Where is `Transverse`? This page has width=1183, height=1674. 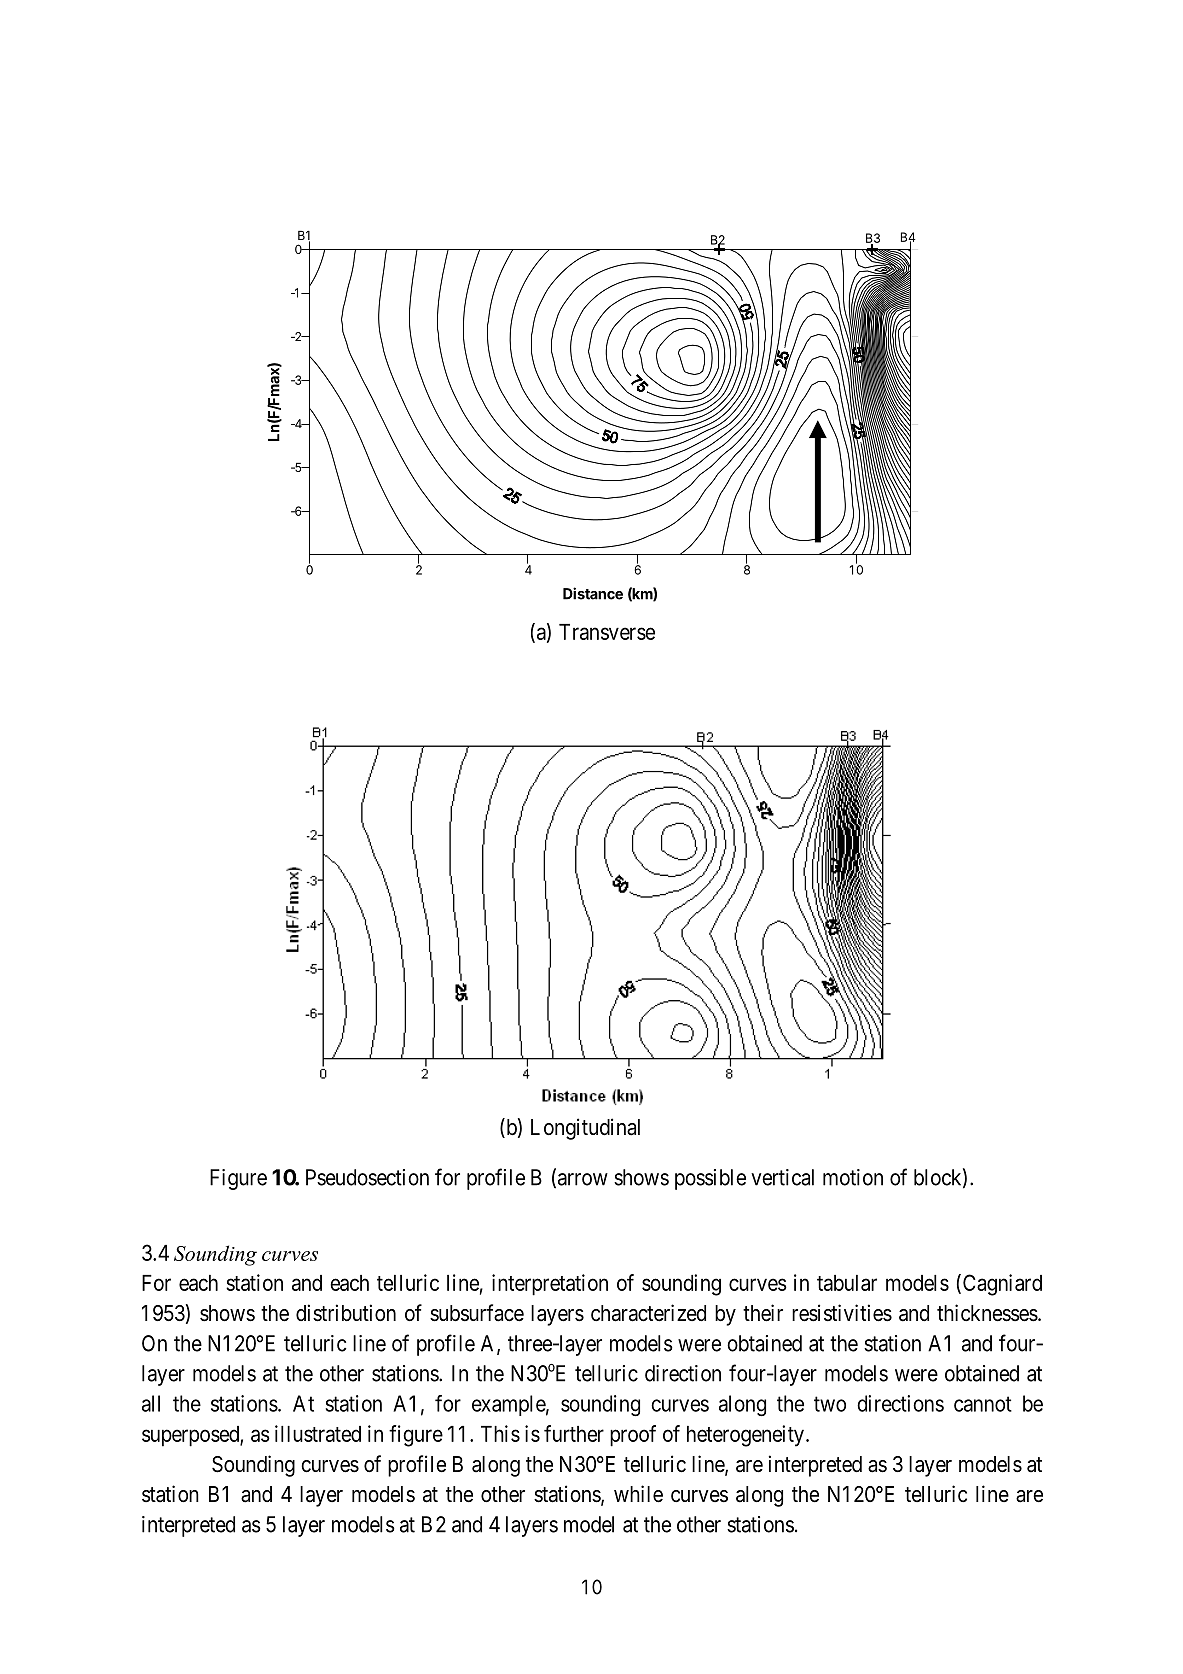
Transverse is located at coordinates (607, 632).
